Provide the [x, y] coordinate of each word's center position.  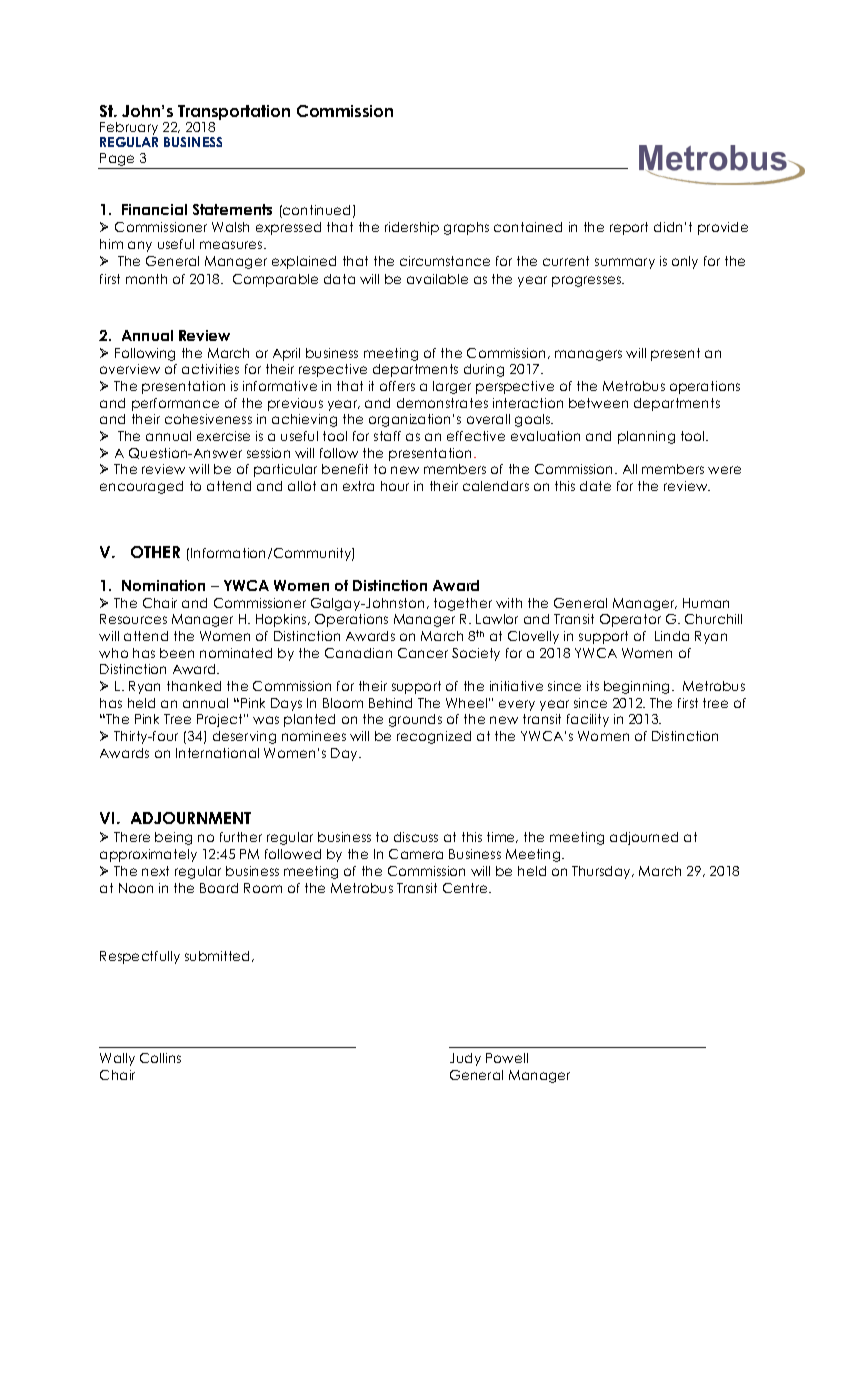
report [629, 228]
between [598, 403]
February [129, 130]
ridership [412, 228]
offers [397, 386]
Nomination [163, 585]
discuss [416, 837]
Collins [160, 1058]
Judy [465, 1059]
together [463, 604]
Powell [507, 1058]
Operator [630, 620]
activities [210, 369]
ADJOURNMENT [191, 818]
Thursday [603, 872]
